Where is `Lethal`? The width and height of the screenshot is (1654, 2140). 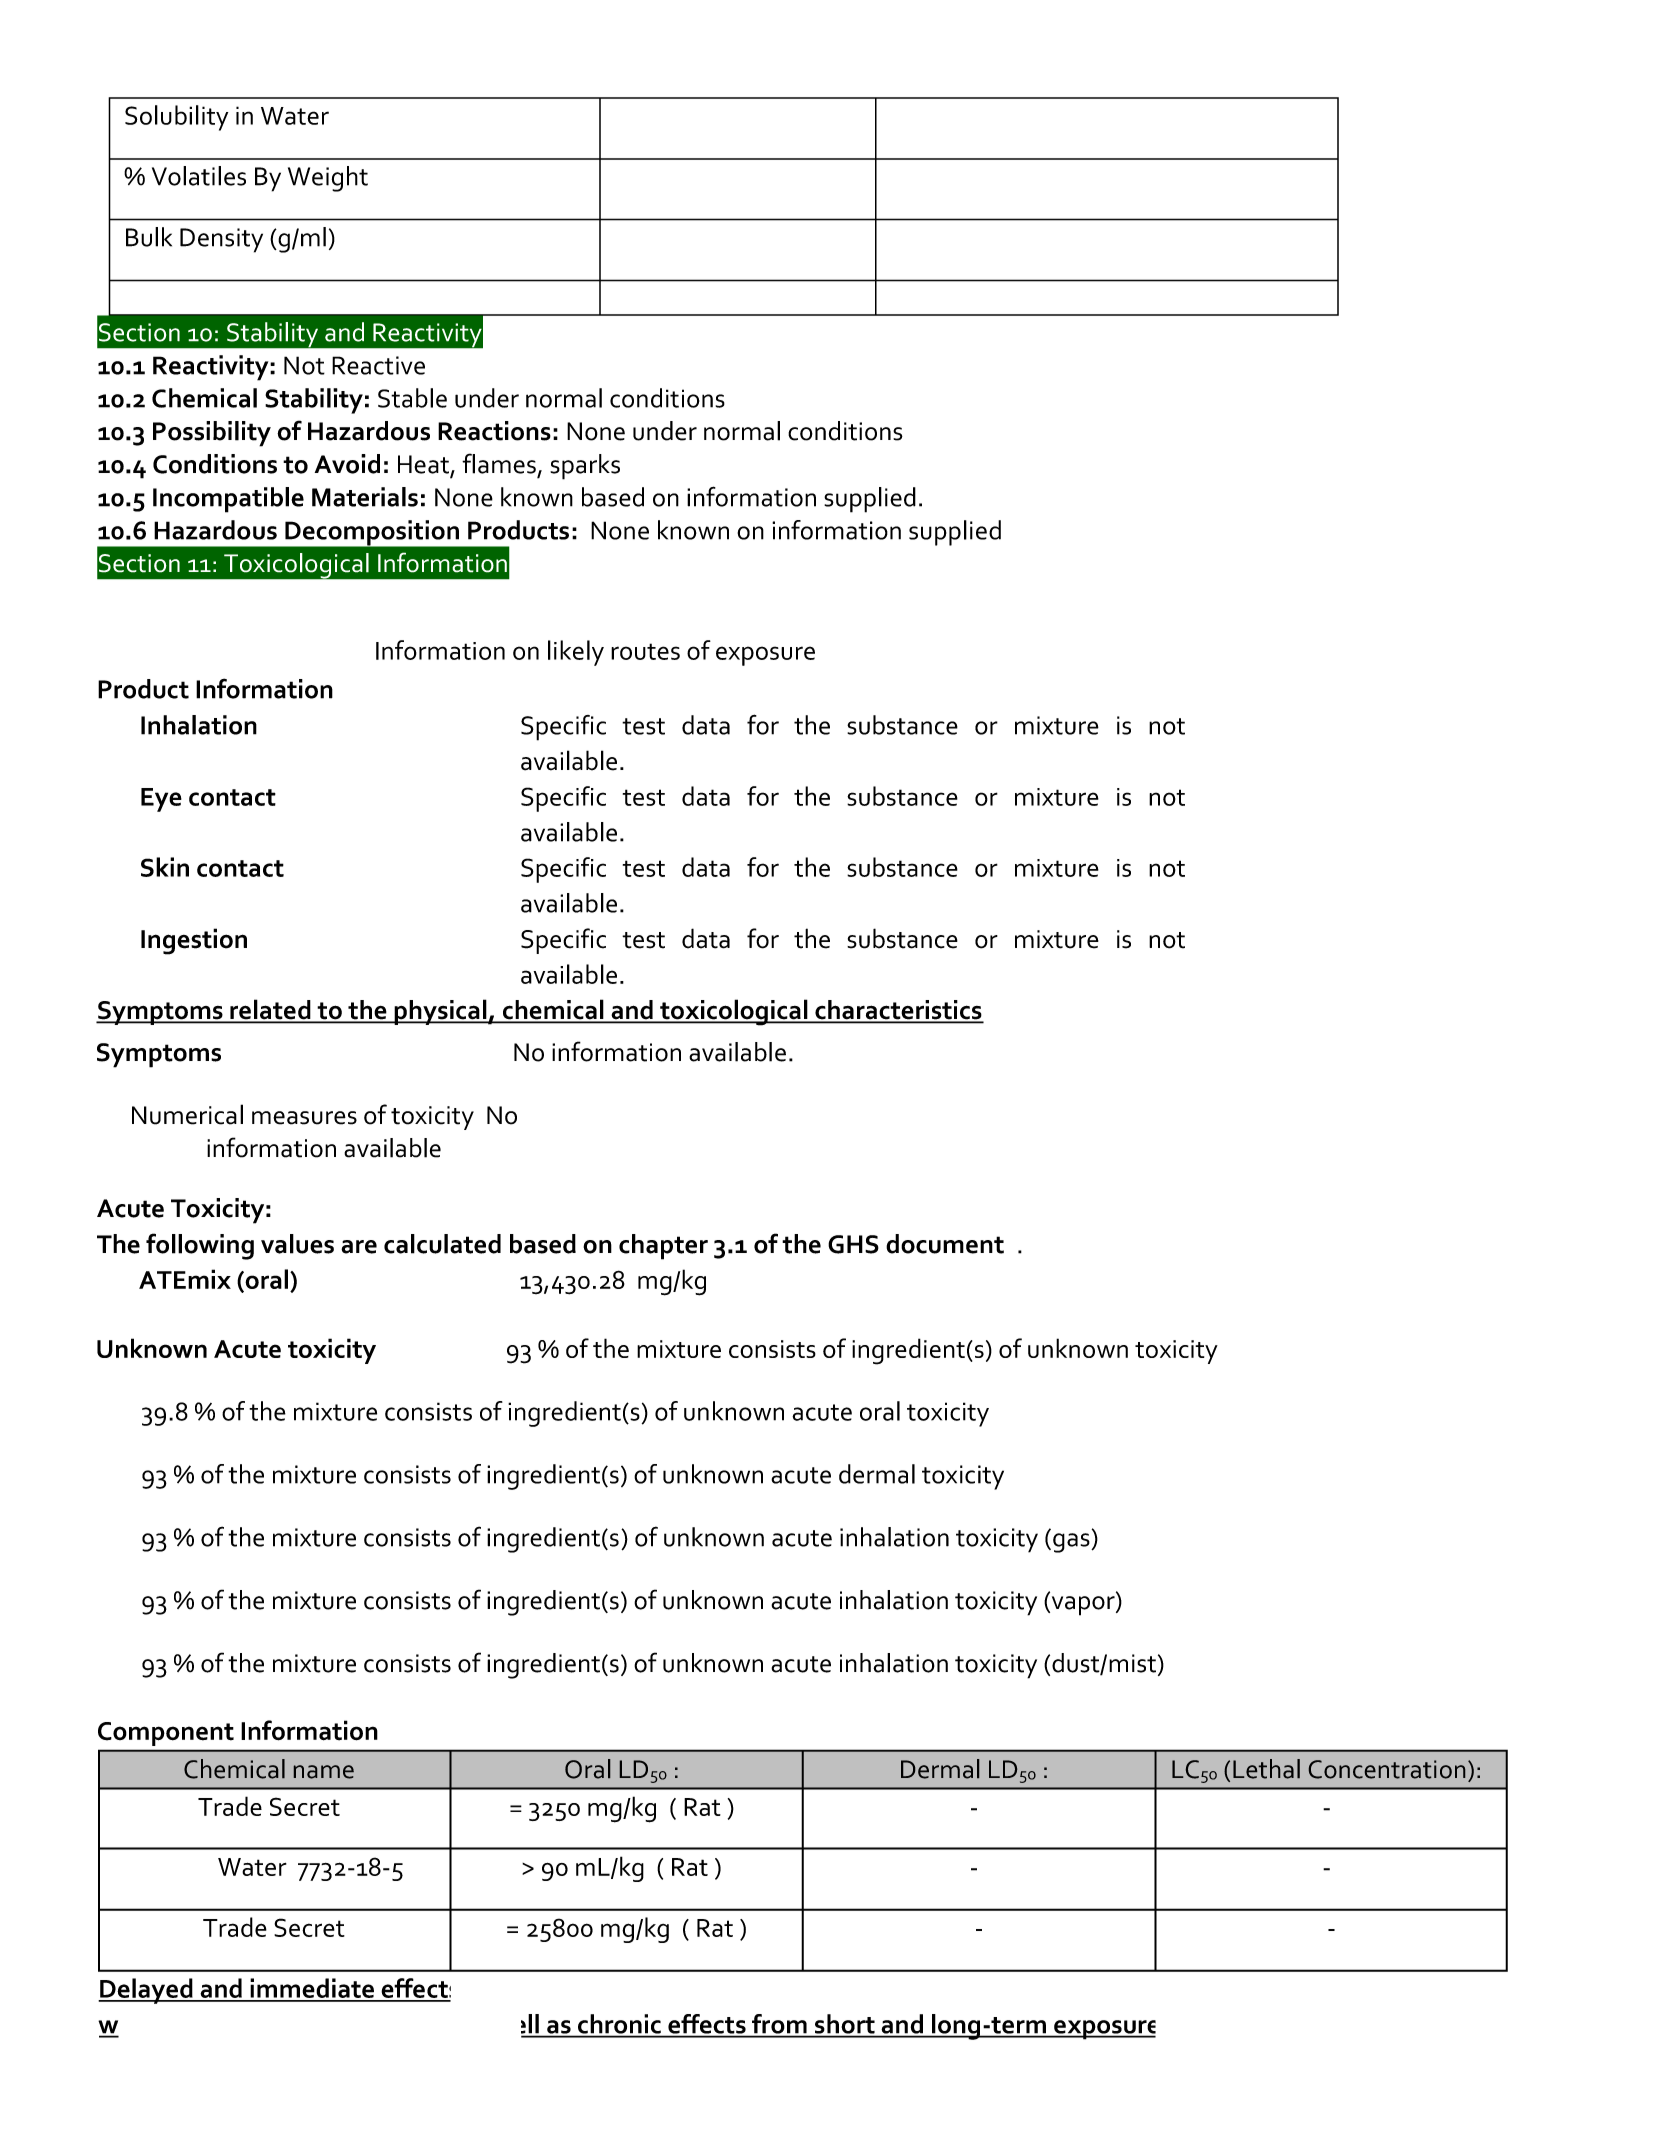
Lethal is located at coordinates (1266, 1769).
